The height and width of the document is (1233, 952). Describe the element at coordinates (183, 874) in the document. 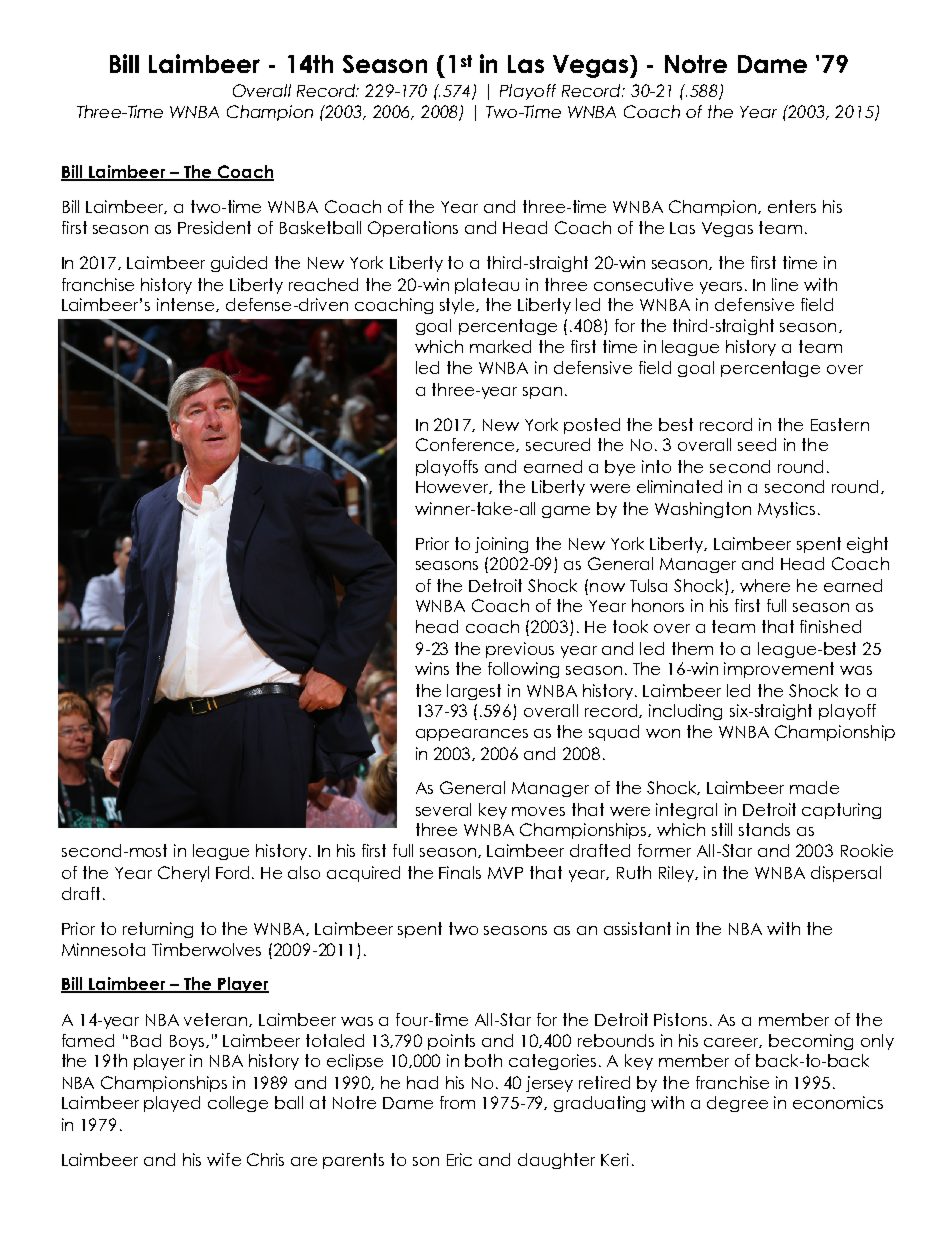

I see `Cheryl` at that location.
